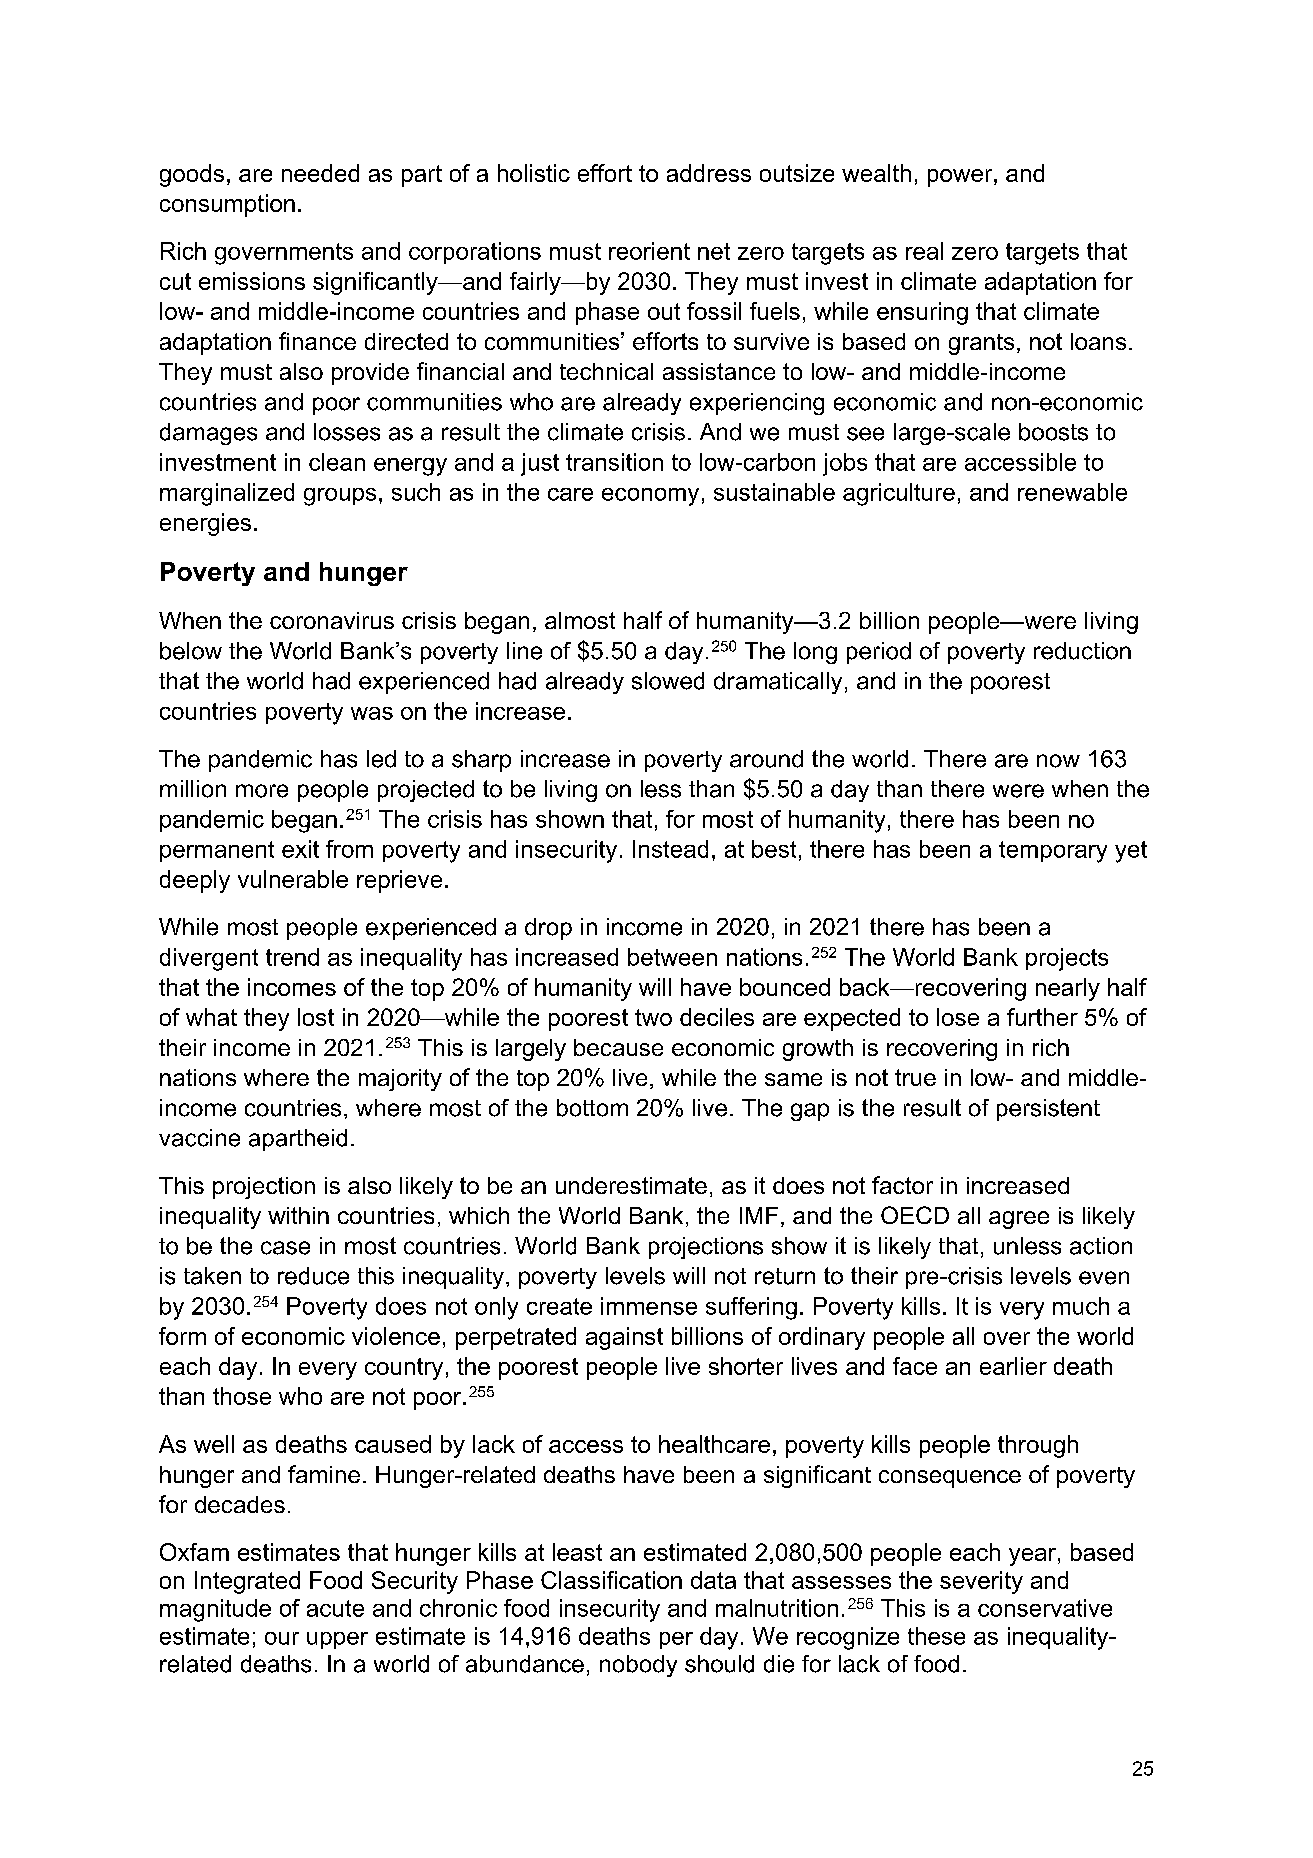 Image resolution: width=1313 pixels, height=1858 pixels. What do you see at coordinates (1019, 1220) in the document?
I see `agree` at bounding box center [1019, 1220].
